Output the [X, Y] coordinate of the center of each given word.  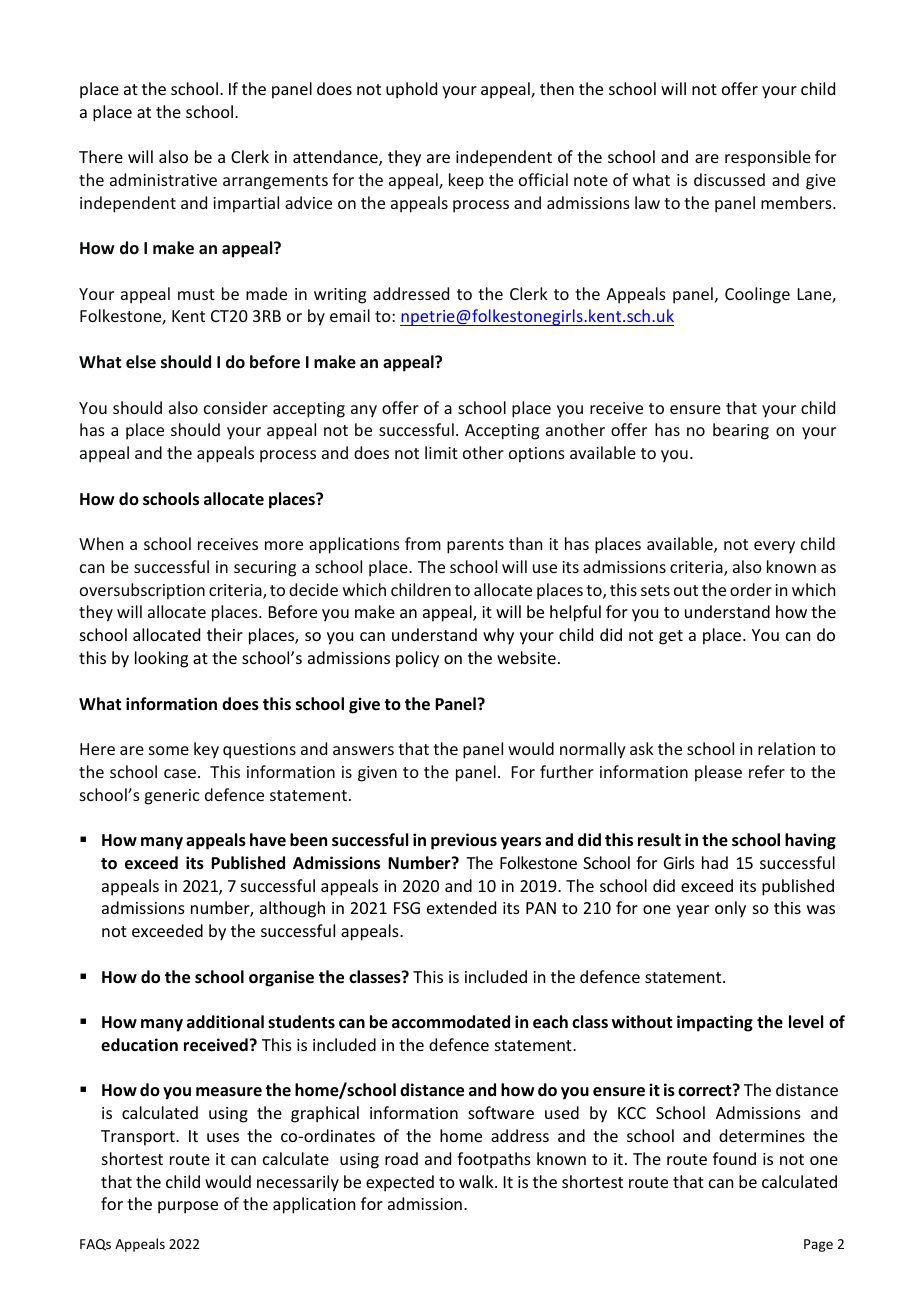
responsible [768, 158]
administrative [163, 179]
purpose [188, 1207]
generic [172, 797]
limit [441, 452]
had [715, 862]
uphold [411, 90]
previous [464, 841]
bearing [741, 431]
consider [236, 407]
